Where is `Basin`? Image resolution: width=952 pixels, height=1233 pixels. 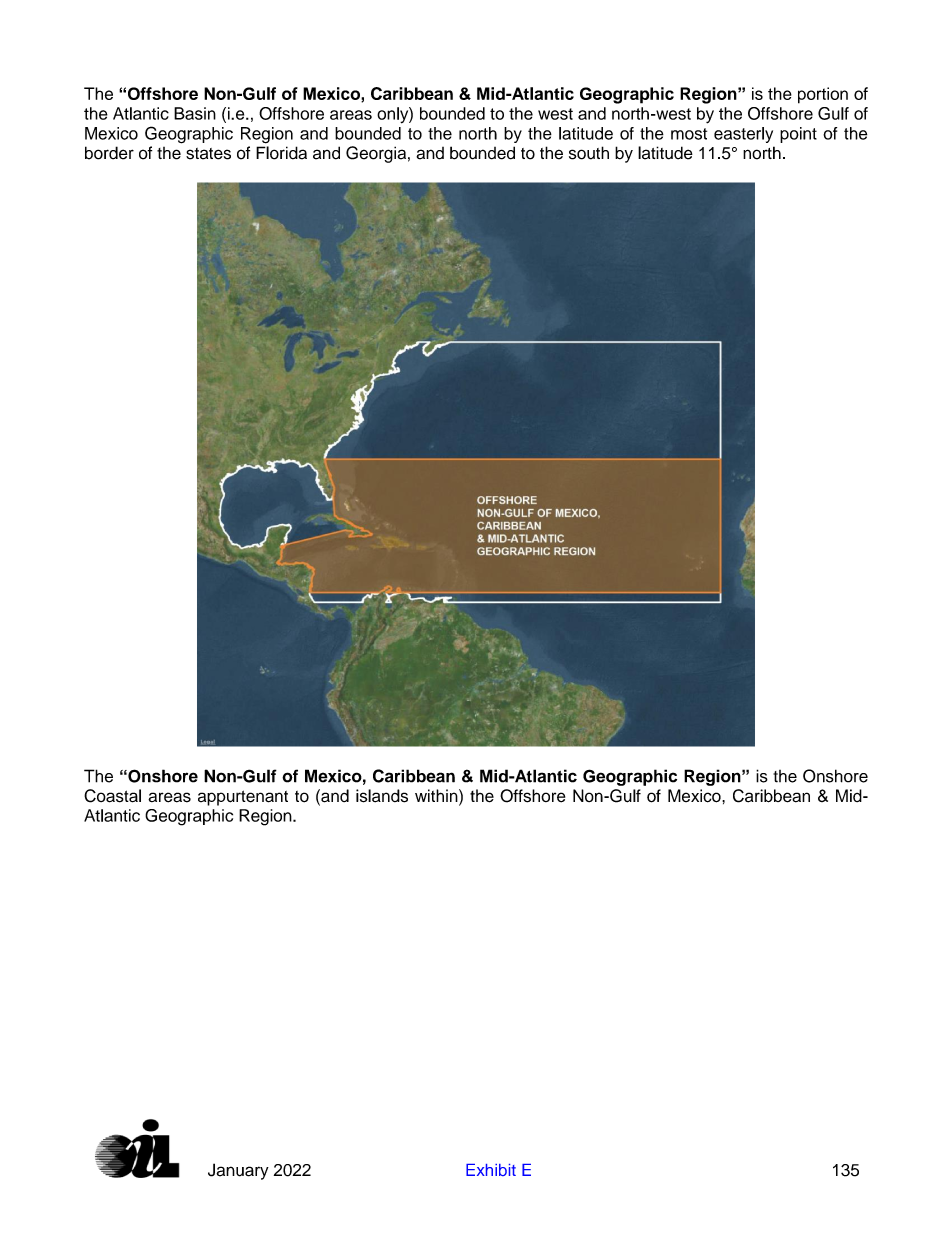 Basin is located at coordinates (195, 113).
